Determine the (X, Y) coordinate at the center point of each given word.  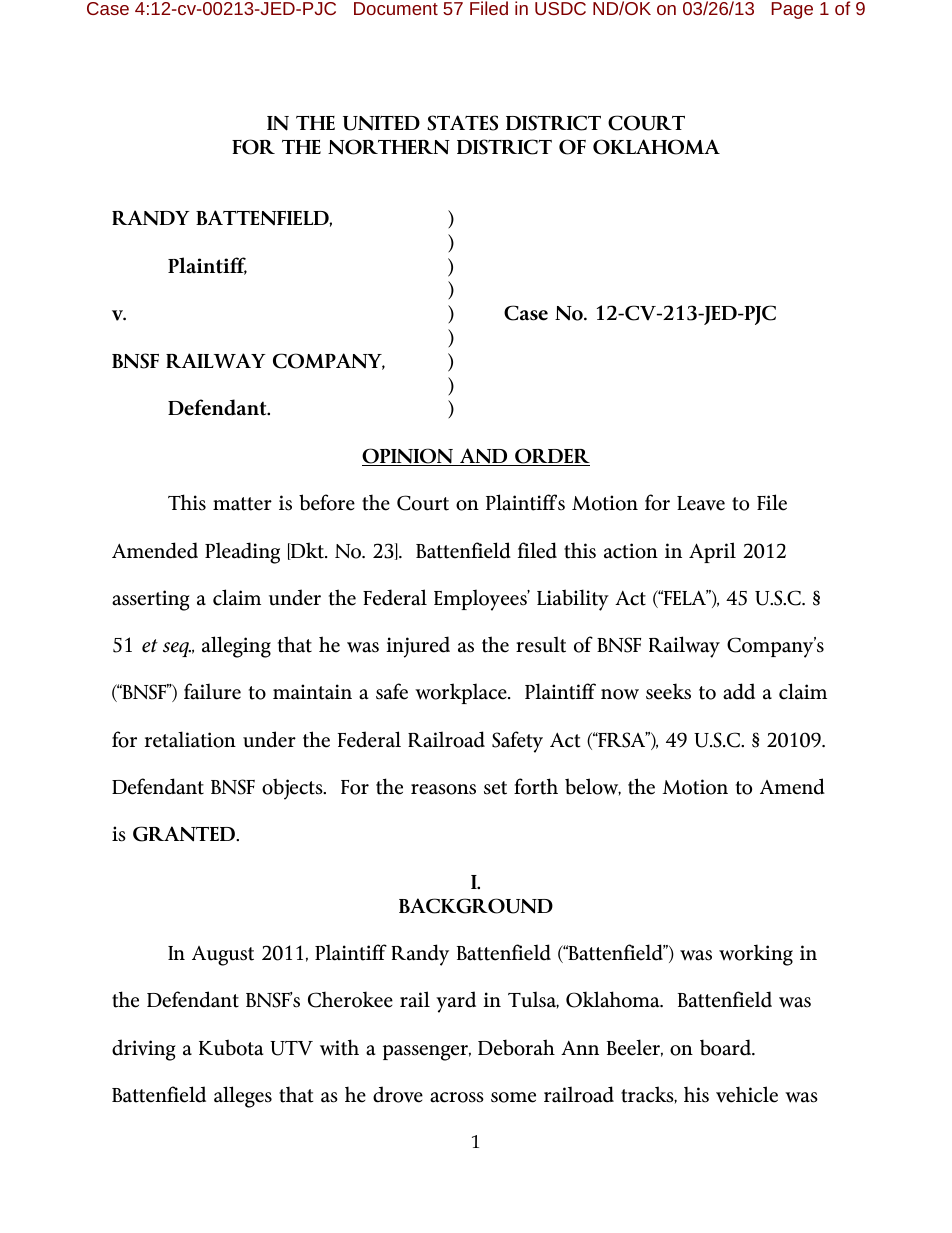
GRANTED (185, 834)
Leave (701, 503)
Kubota (231, 1047)
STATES (462, 123)
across (457, 1097)
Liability (573, 600)
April (712, 552)
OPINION (408, 457)
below (593, 787)
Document (396, 8)
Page (792, 10)
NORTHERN (389, 147)
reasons (443, 789)
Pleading (242, 553)
